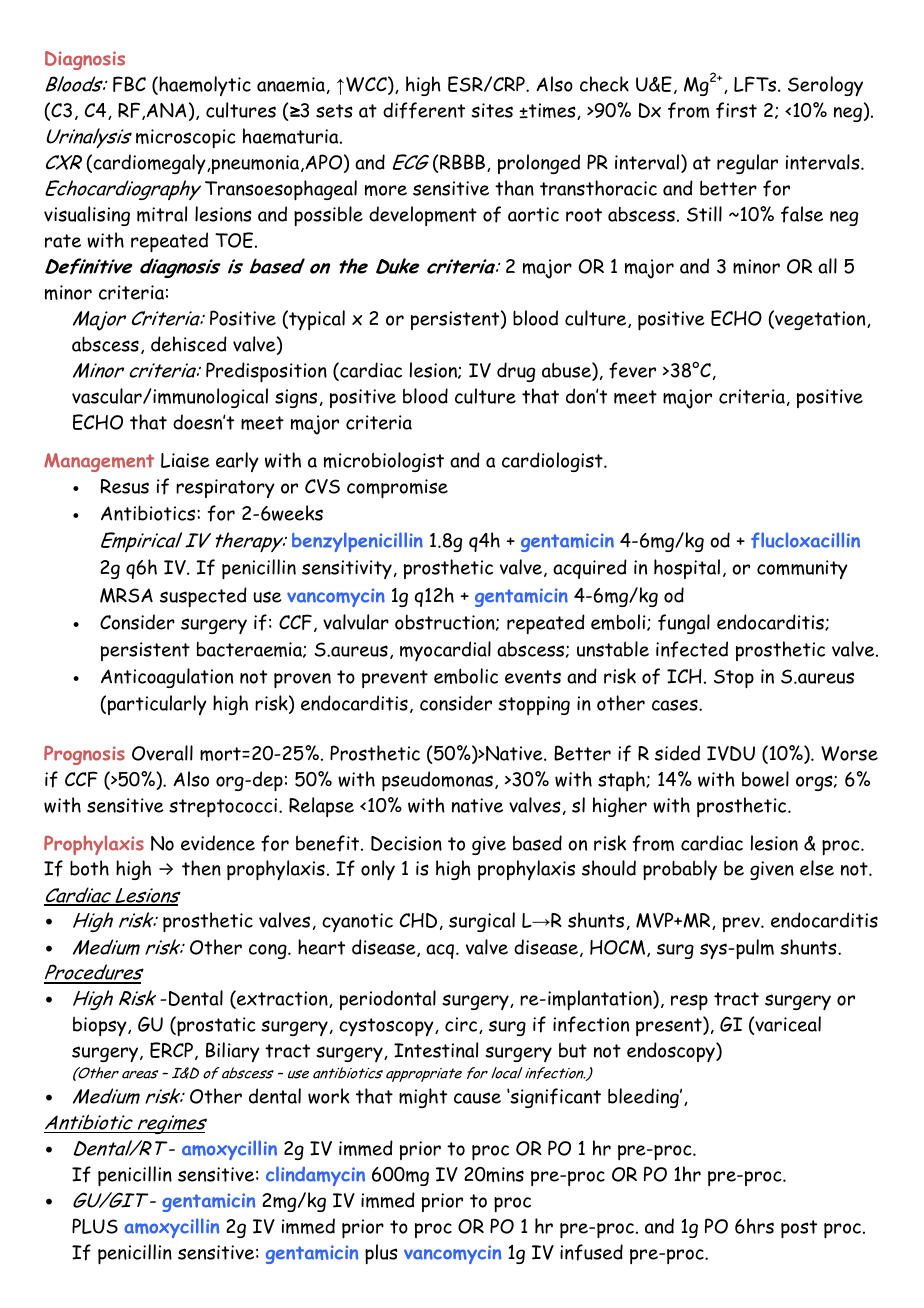  What do you see at coordinates (185, 460) in the page?
I see `Liaise` at bounding box center [185, 460].
